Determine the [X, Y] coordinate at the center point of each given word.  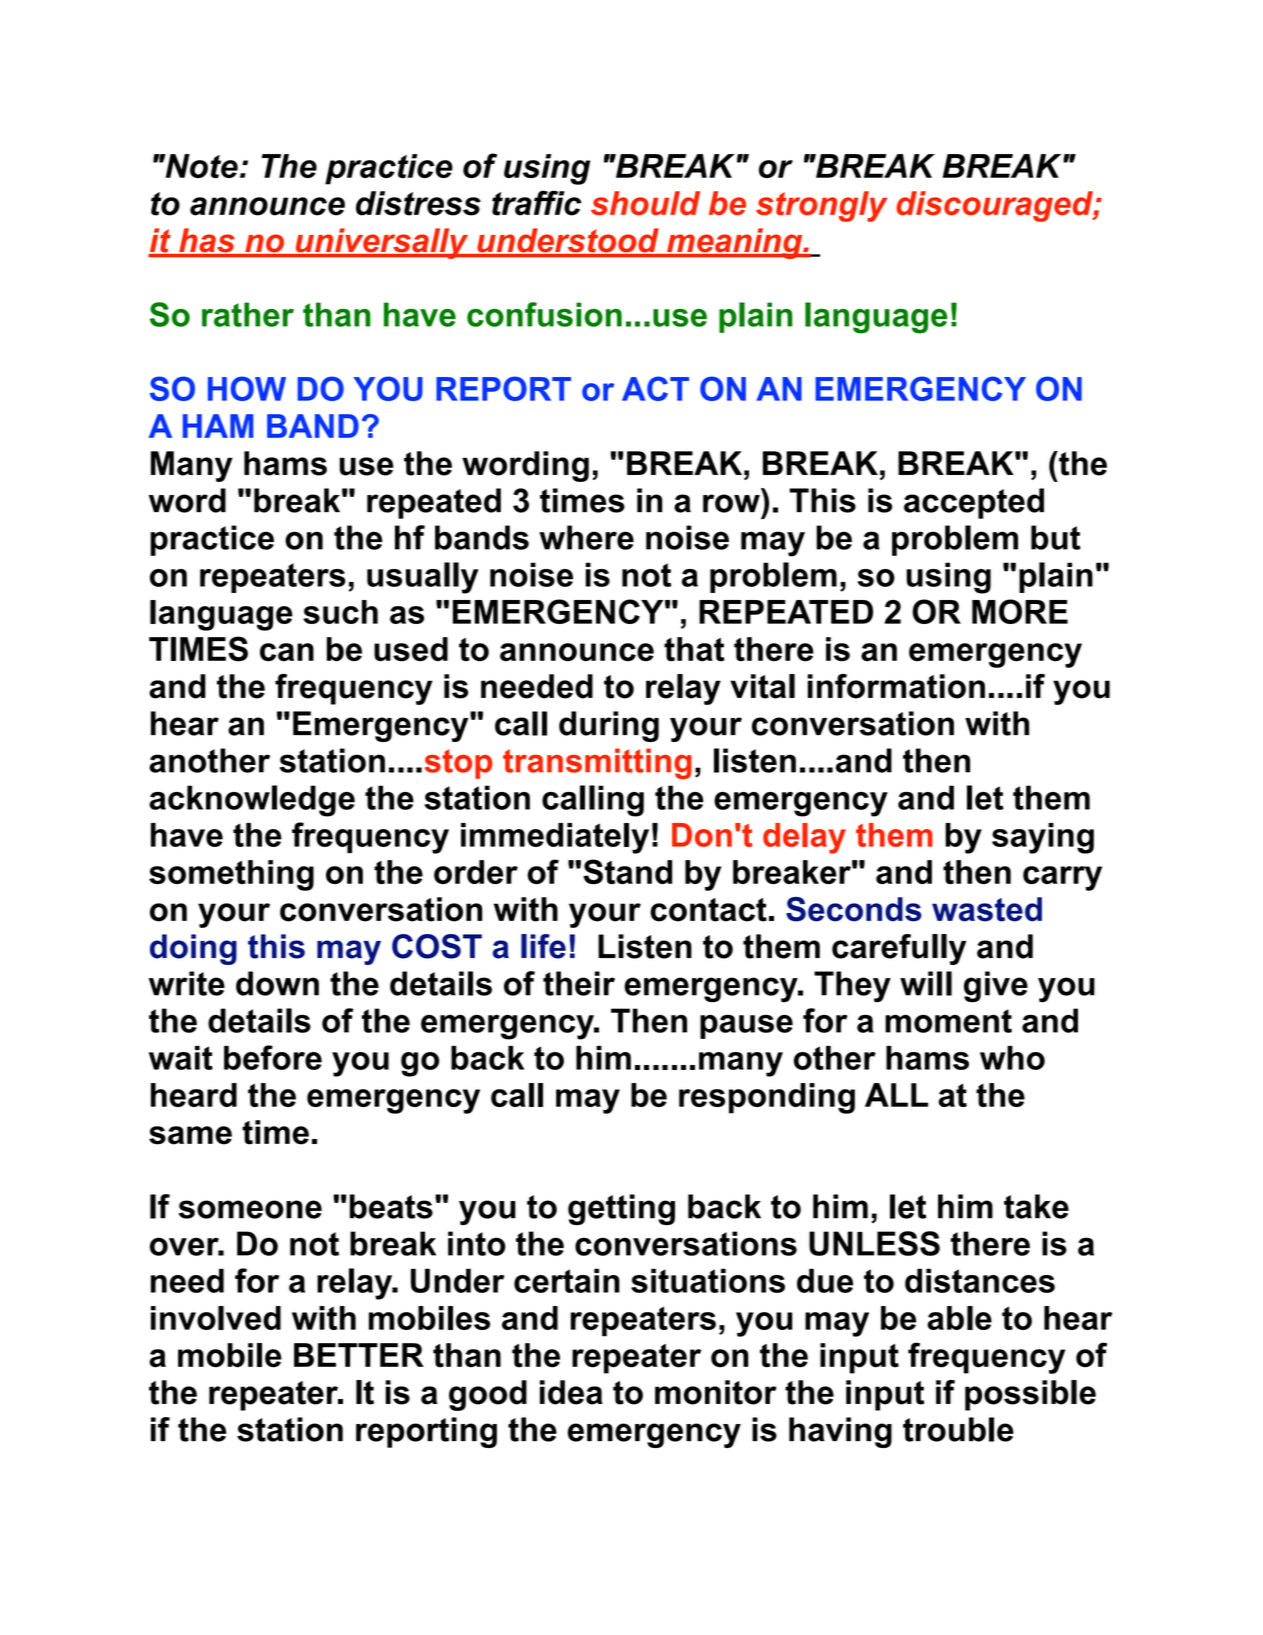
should [645, 203]
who [1012, 1058]
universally [382, 243]
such [340, 612]
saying [1043, 838]
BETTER [359, 1355]
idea [571, 1392]
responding [767, 1098]
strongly [821, 206]
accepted [974, 503]
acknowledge [252, 801]
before [273, 1057]
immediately [555, 838]
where [586, 537]
